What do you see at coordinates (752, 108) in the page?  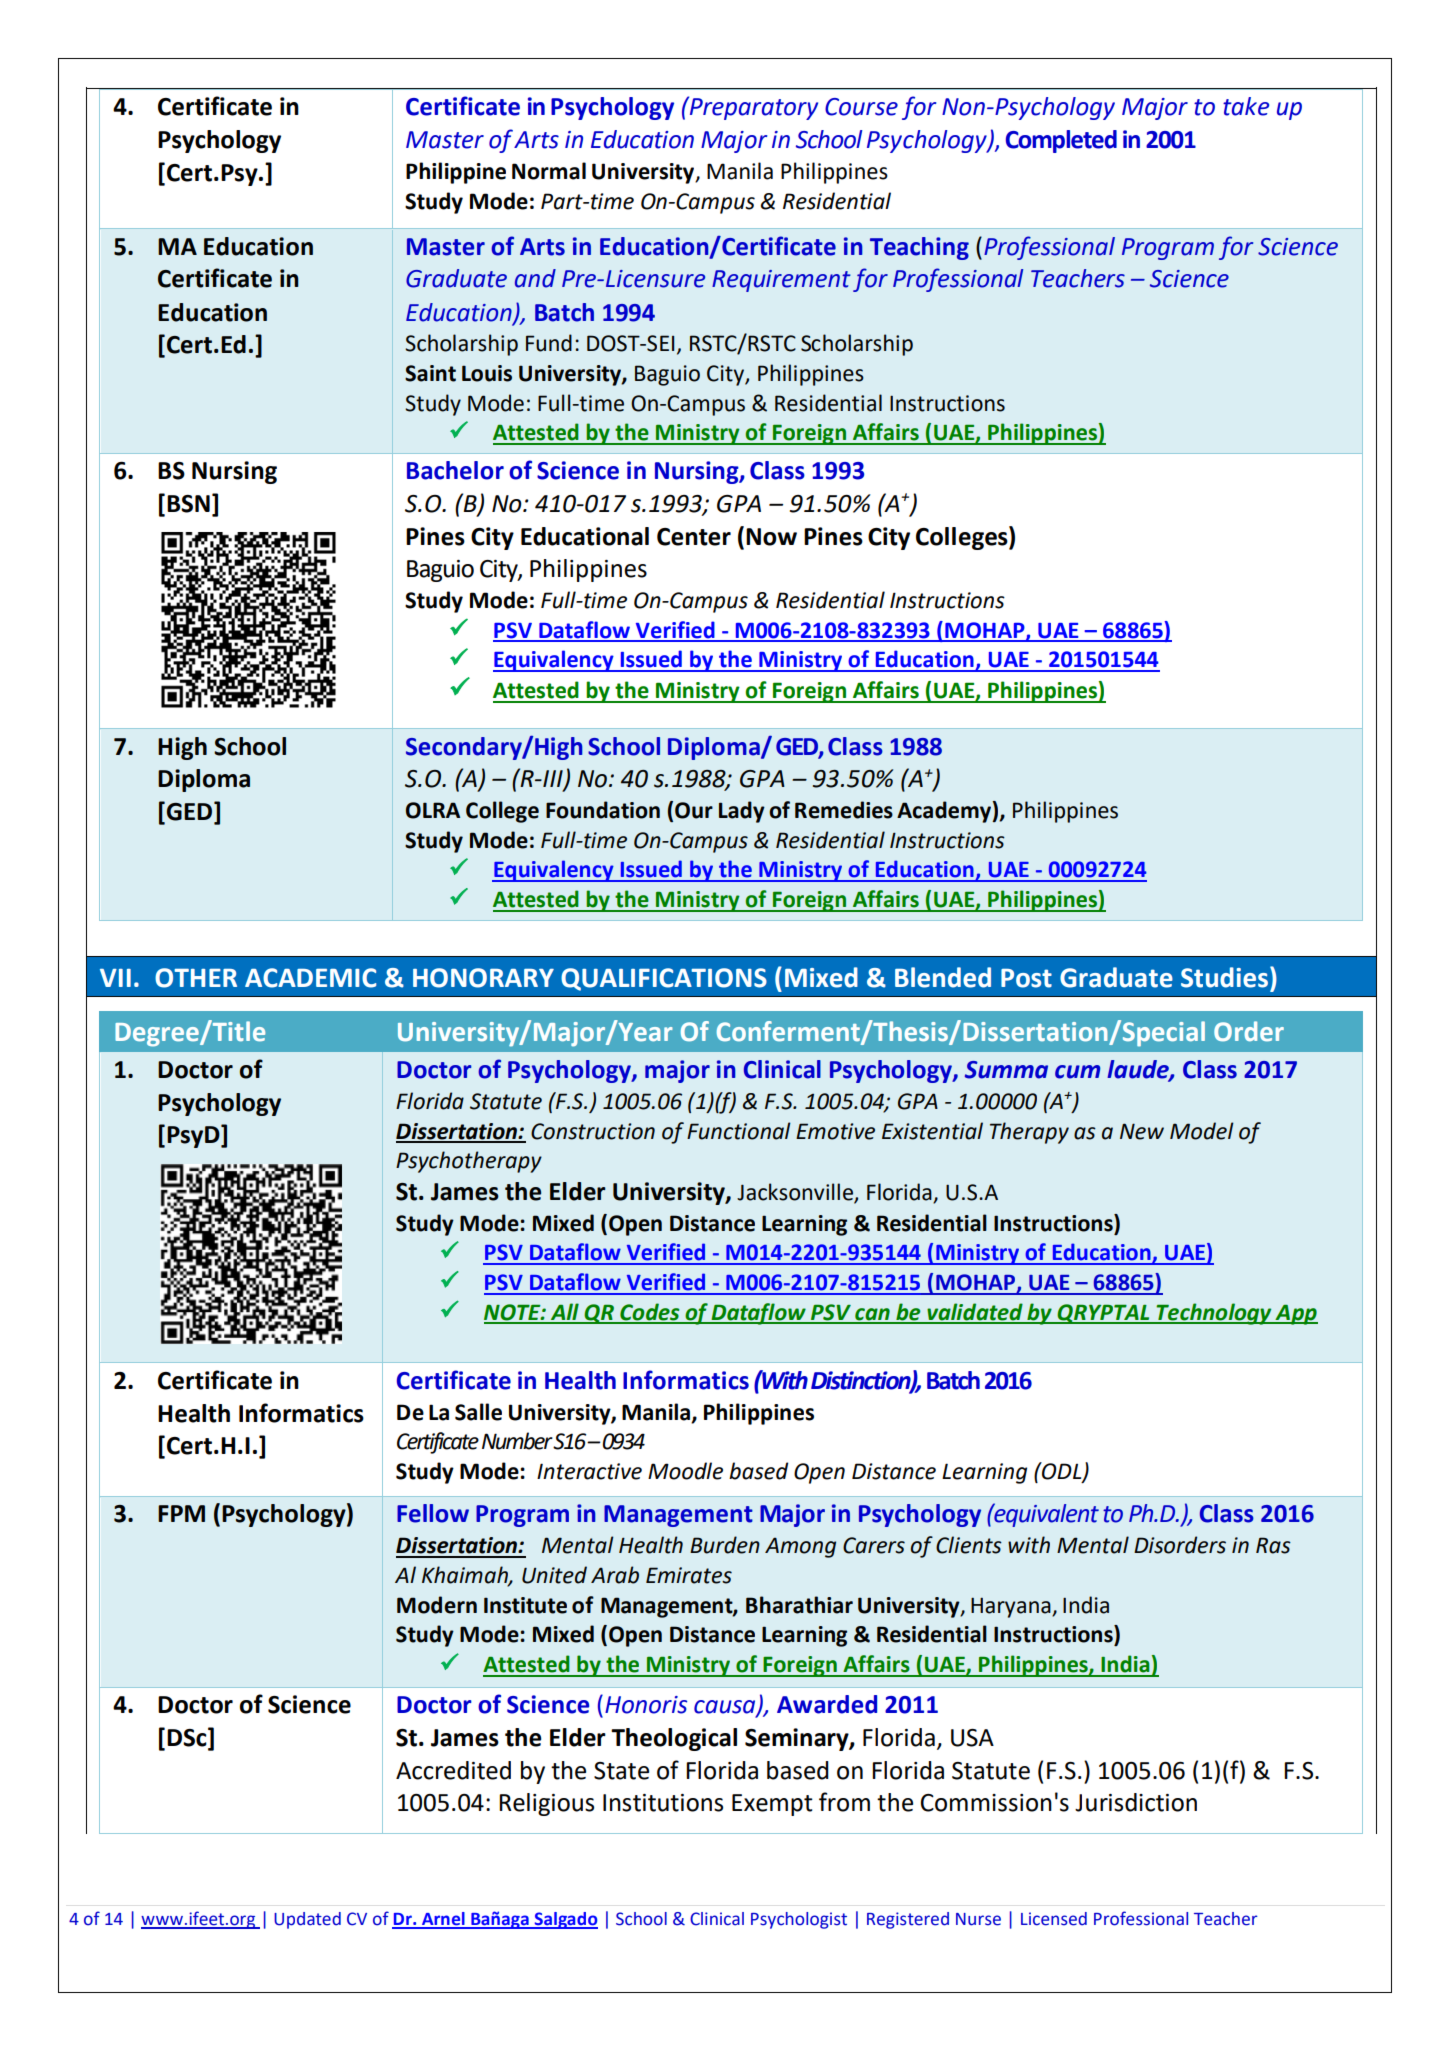 I see `Preparatory` at bounding box center [752, 108].
